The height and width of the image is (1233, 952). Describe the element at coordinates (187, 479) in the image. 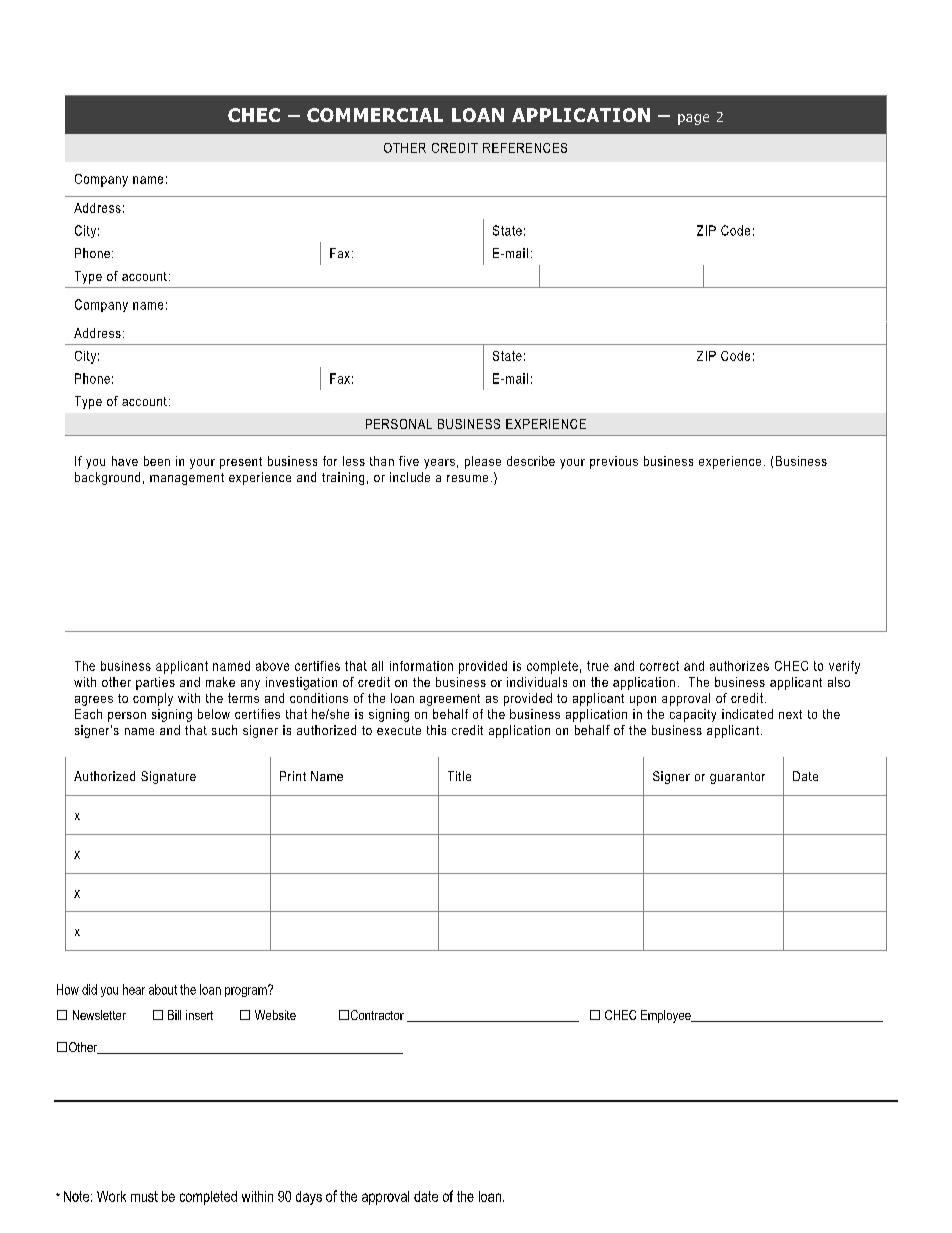

I see `management` at that location.
